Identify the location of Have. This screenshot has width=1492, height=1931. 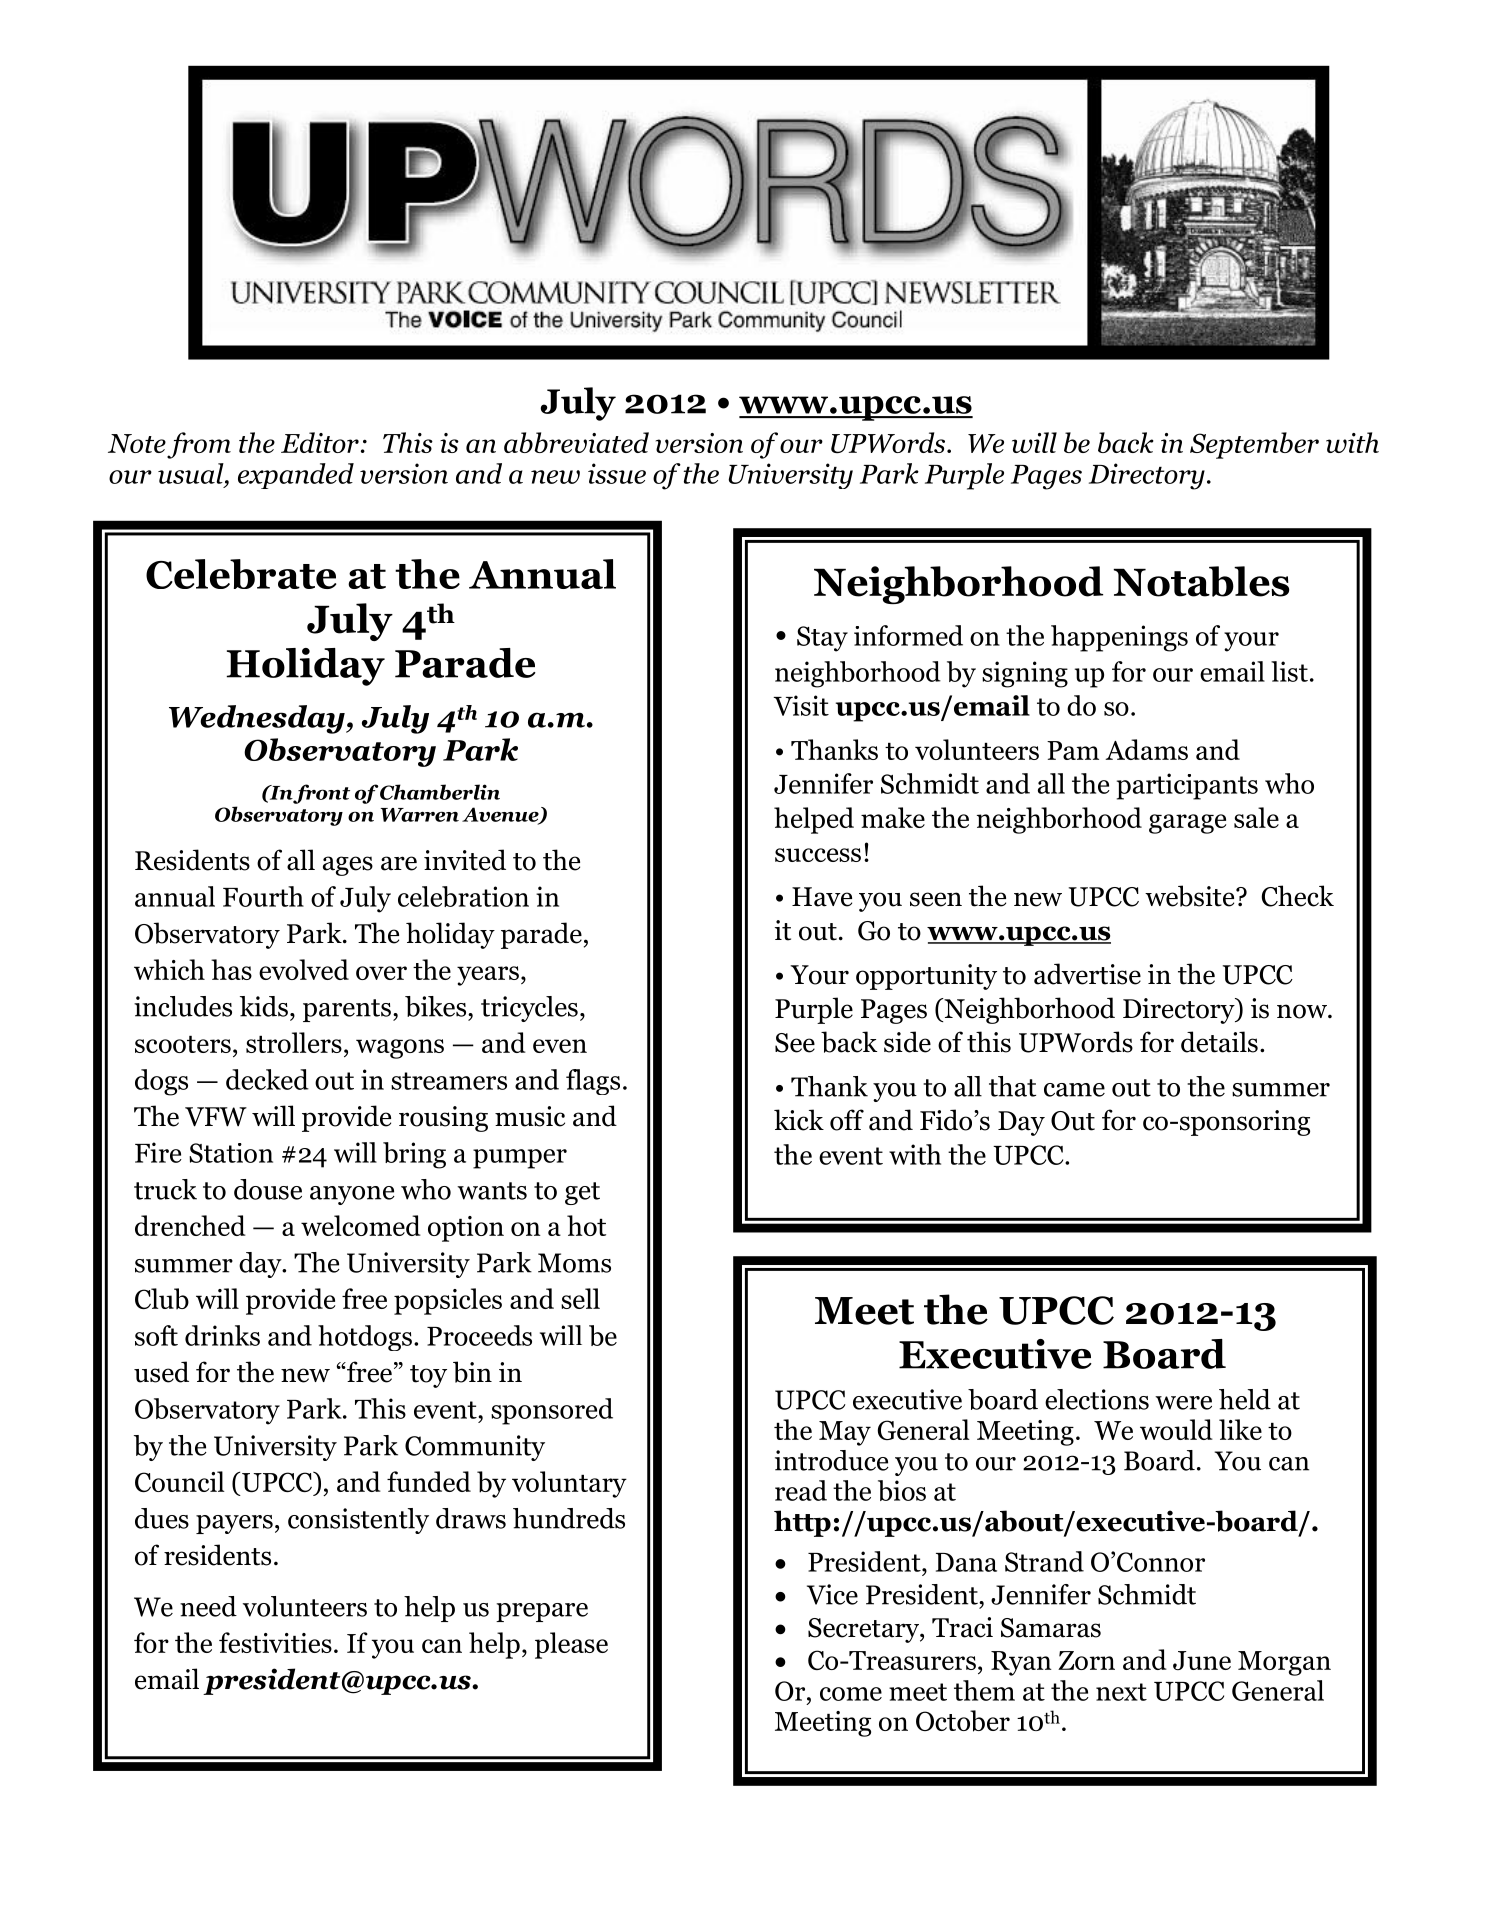
(822, 897).
